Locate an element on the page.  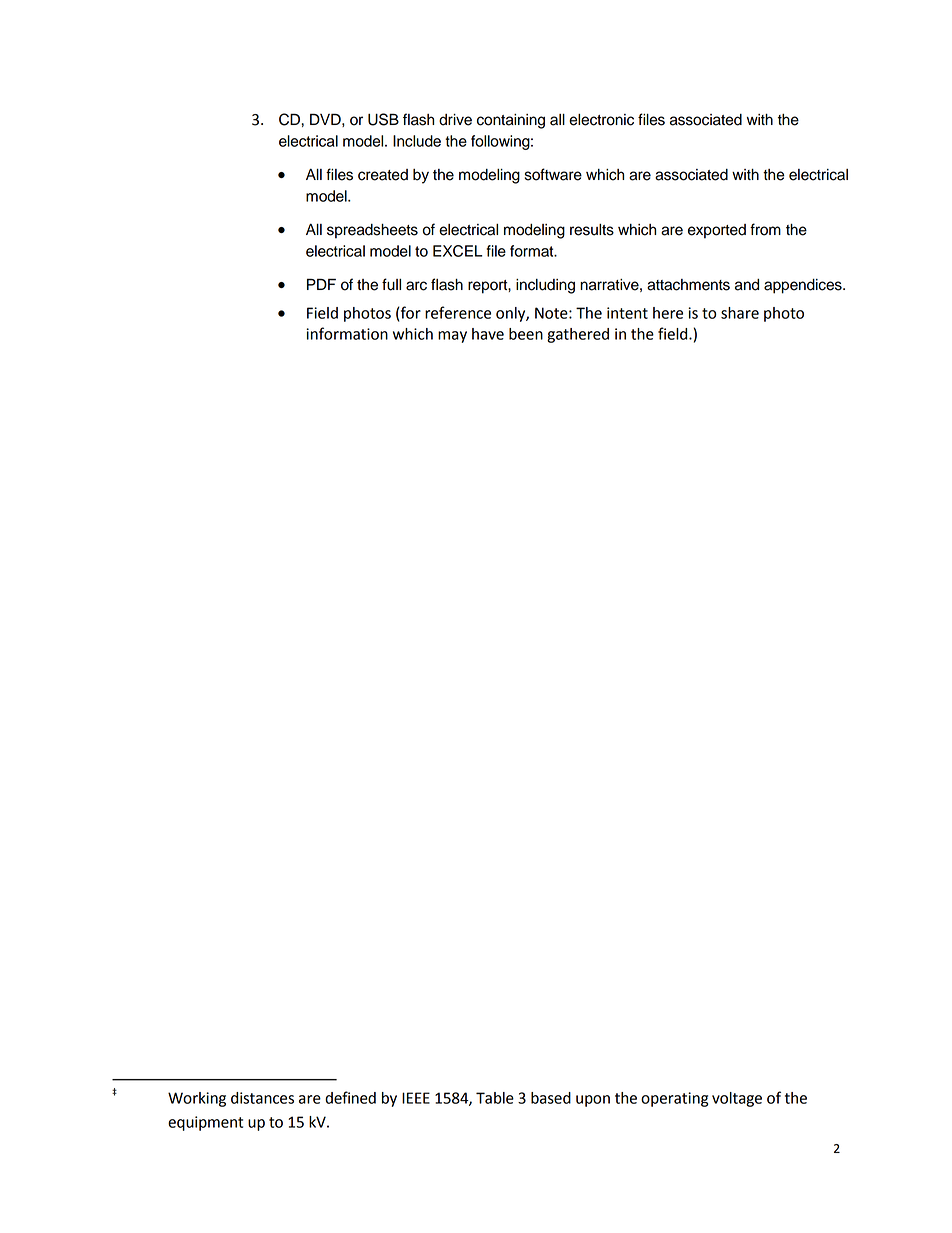
share is located at coordinates (740, 313).
